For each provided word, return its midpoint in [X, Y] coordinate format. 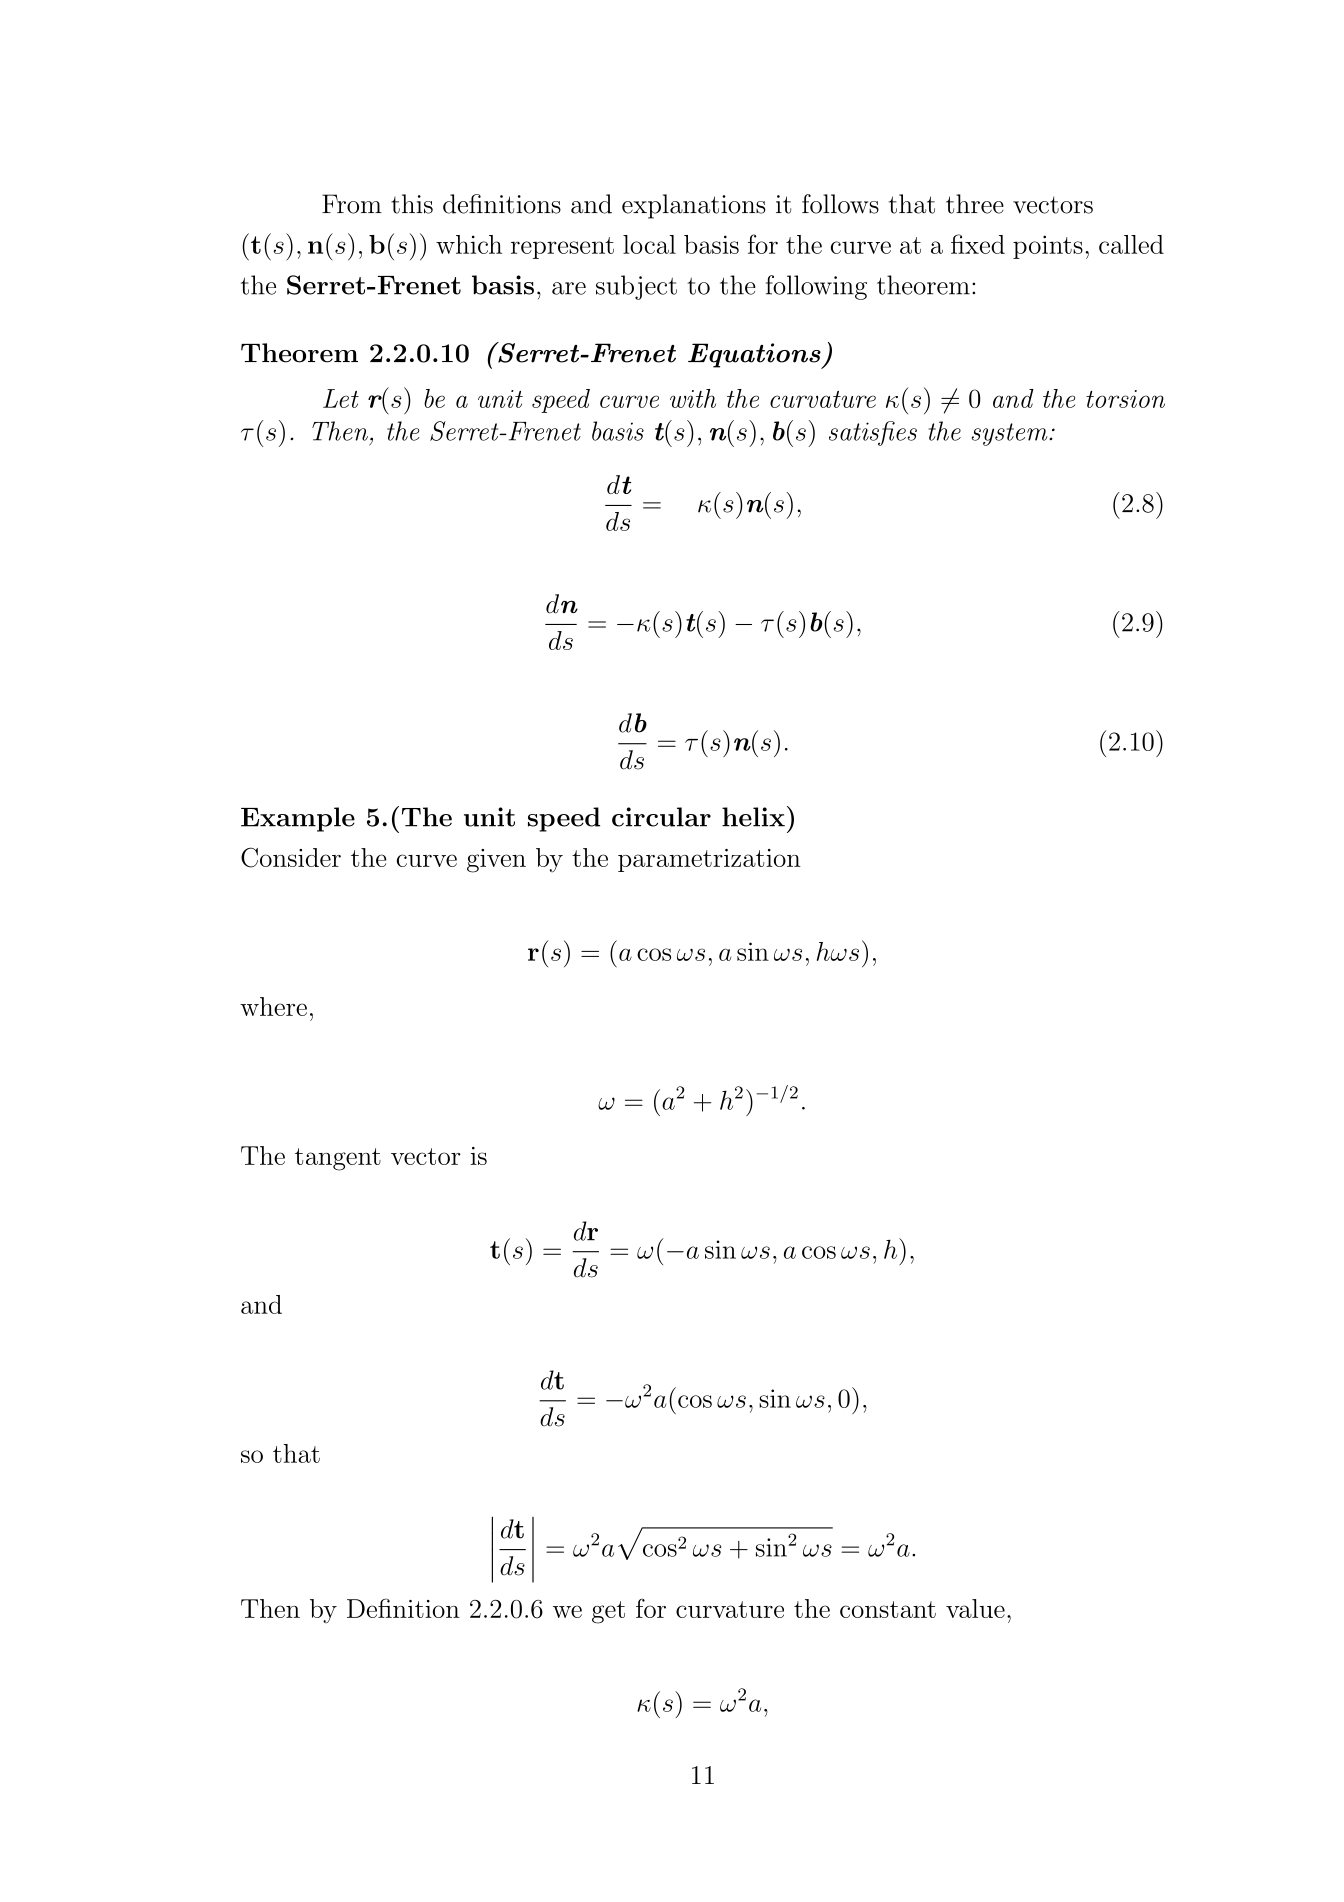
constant [888, 1609]
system [1011, 434]
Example [298, 819]
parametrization [709, 860]
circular [661, 817]
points [1048, 247]
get [608, 1612]
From [352, 204]
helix [753, 817]
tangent [338, 1159]
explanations [694, 206]
